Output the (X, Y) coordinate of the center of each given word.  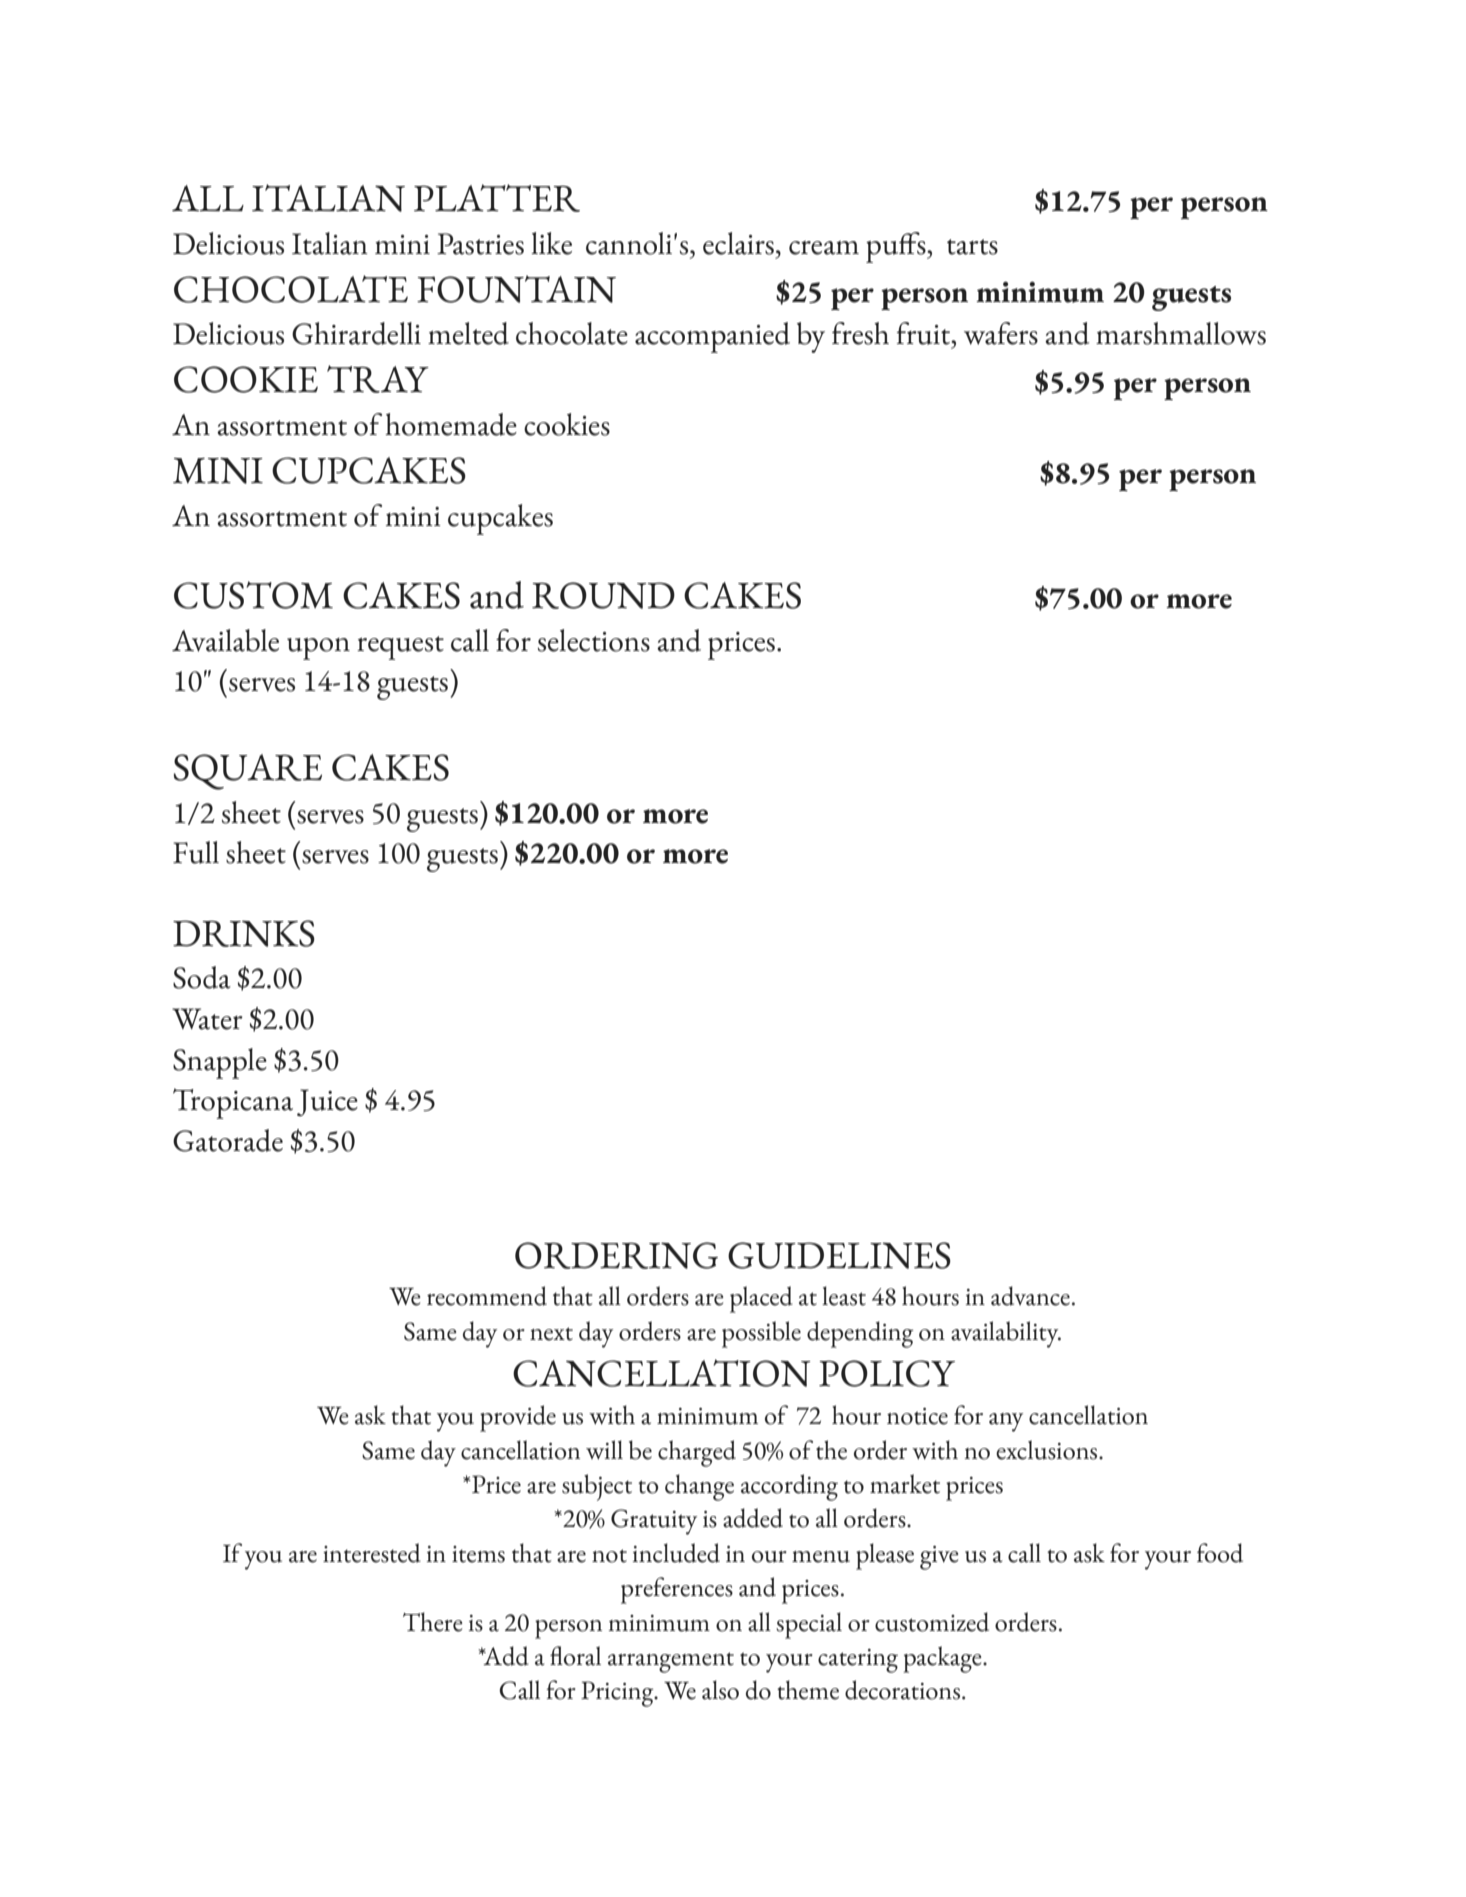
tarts (972, 247)
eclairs (738, 243)
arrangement (671, 1662)
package (943, 1659)
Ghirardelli (356, 333)
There (433, 1622)
